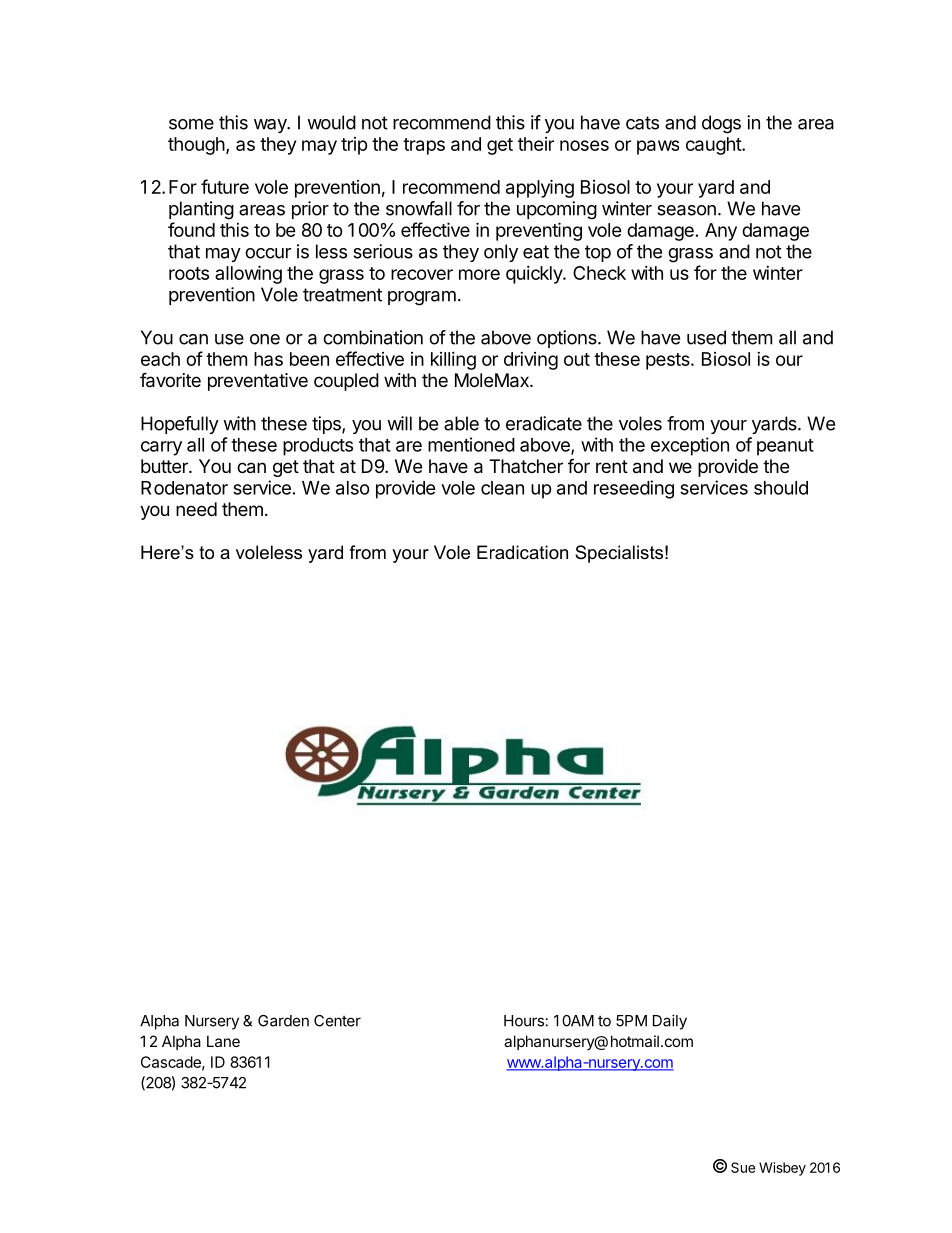  What do you see at coordinates (196, 509) in the screenshot?
I see `need` at bounding box center [196, 509].
